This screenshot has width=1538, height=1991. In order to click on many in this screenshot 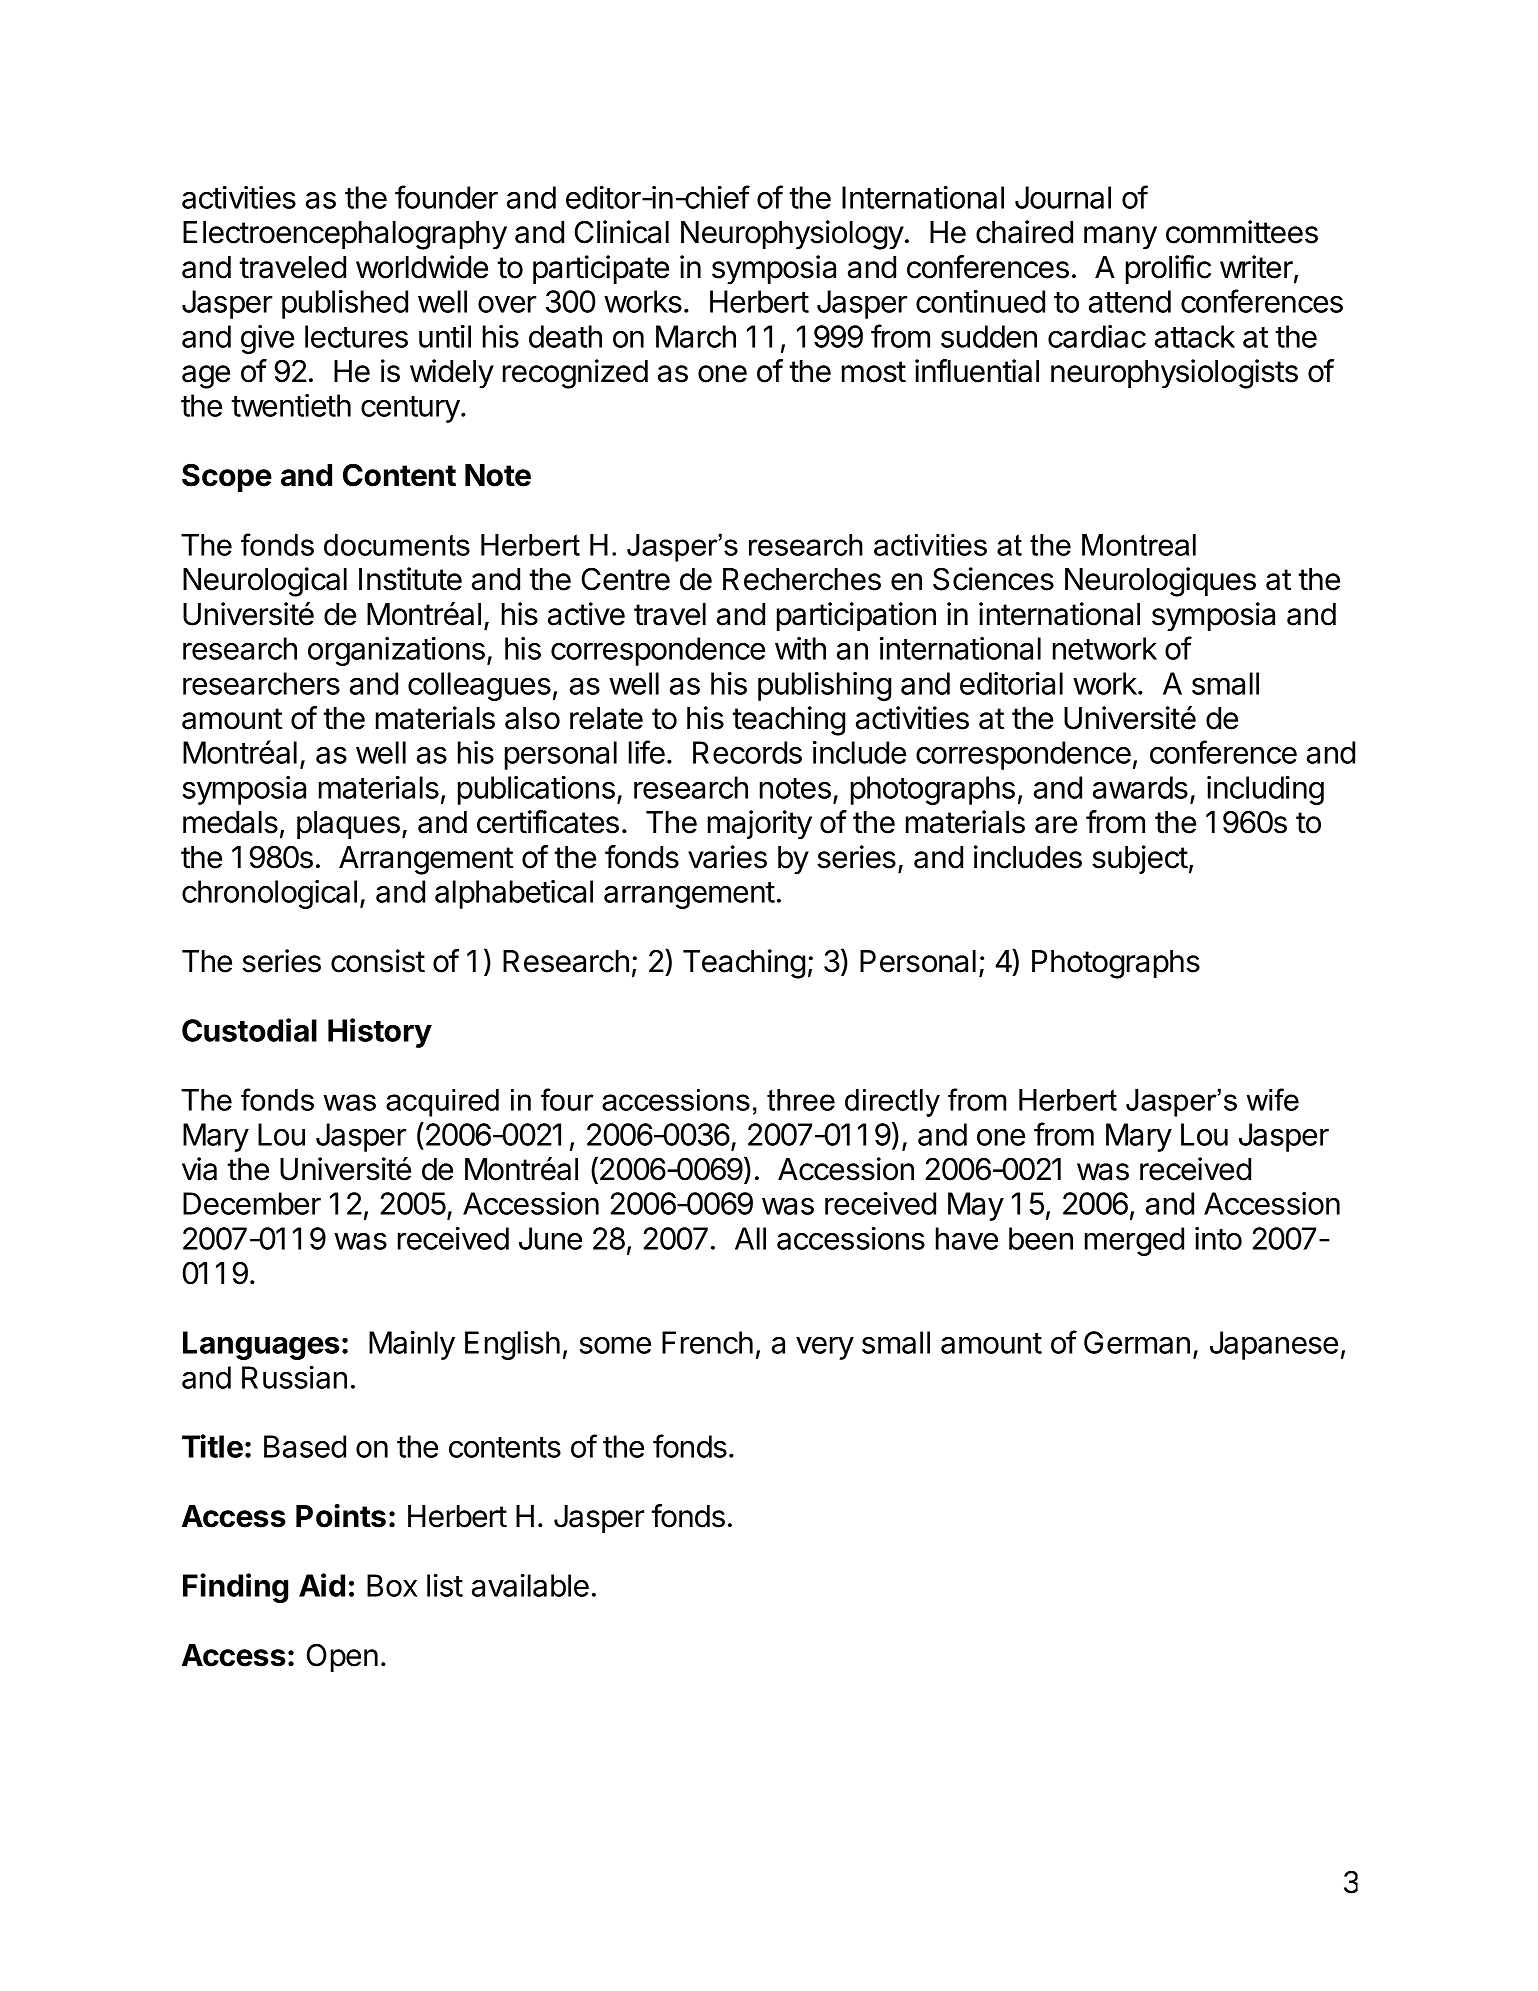, I will do `click(1120, 238)`.
